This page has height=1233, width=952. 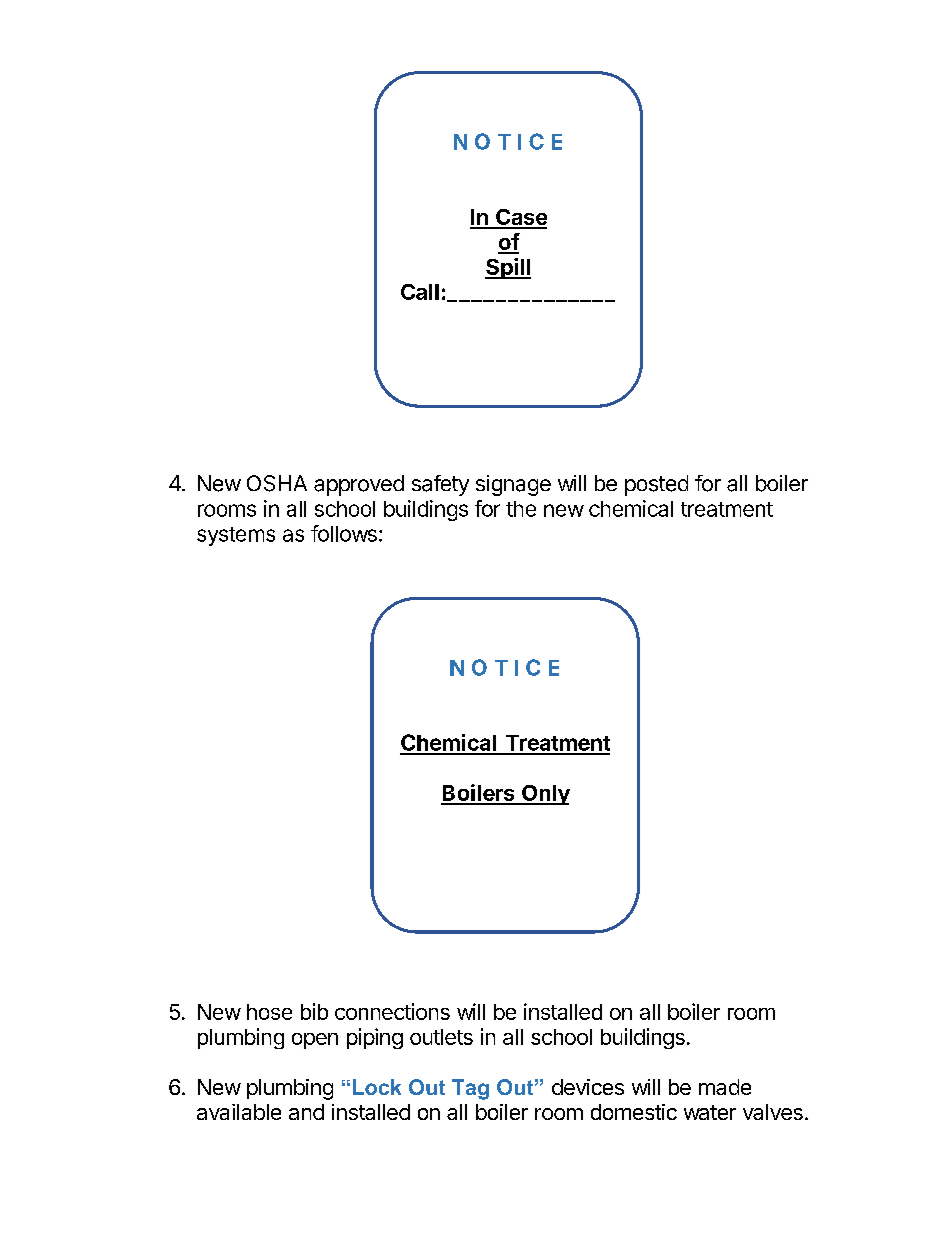 What do you see at coordinates (656, 485) in the page?
I see `posted` at bounding box center [656, 485].
